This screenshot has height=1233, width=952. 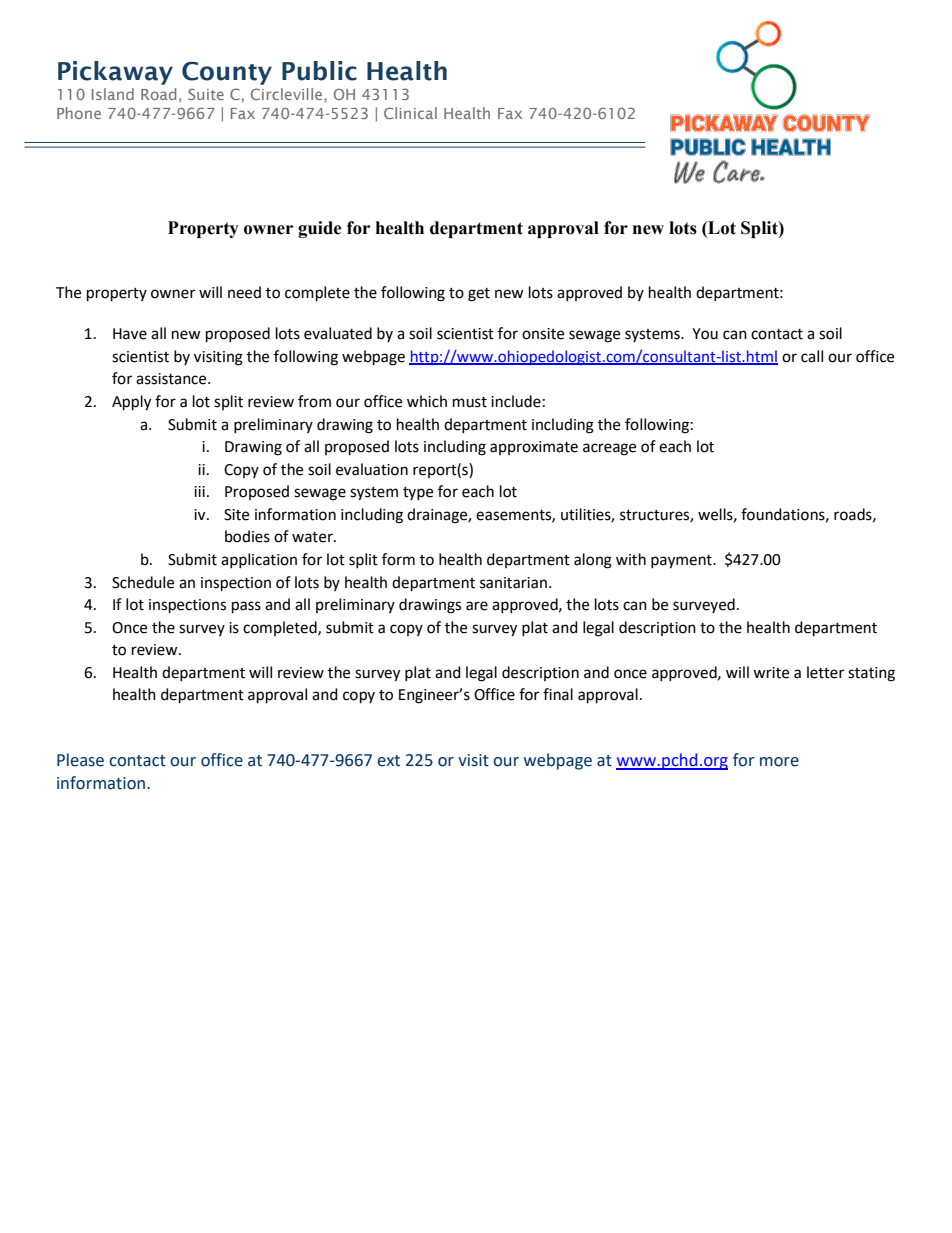 I want to click on You, so click(x=705, y=334).
